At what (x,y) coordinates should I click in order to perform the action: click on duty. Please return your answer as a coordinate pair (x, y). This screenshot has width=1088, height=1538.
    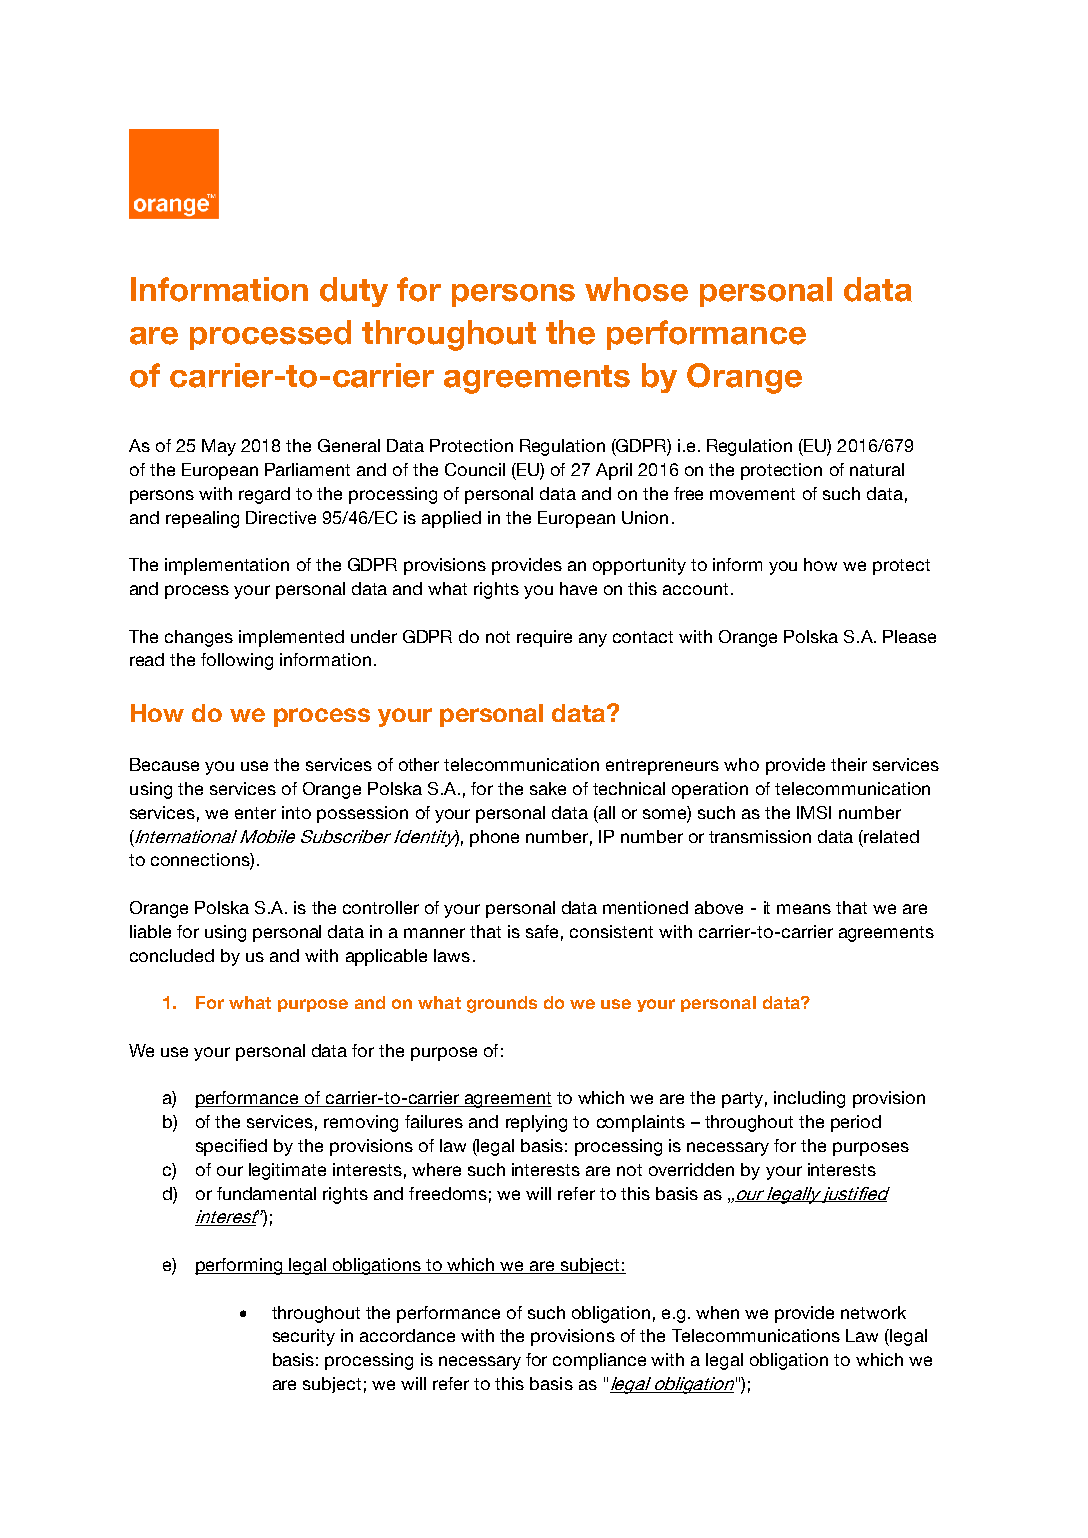
    Looking at the image, I should click on (354, 292).
